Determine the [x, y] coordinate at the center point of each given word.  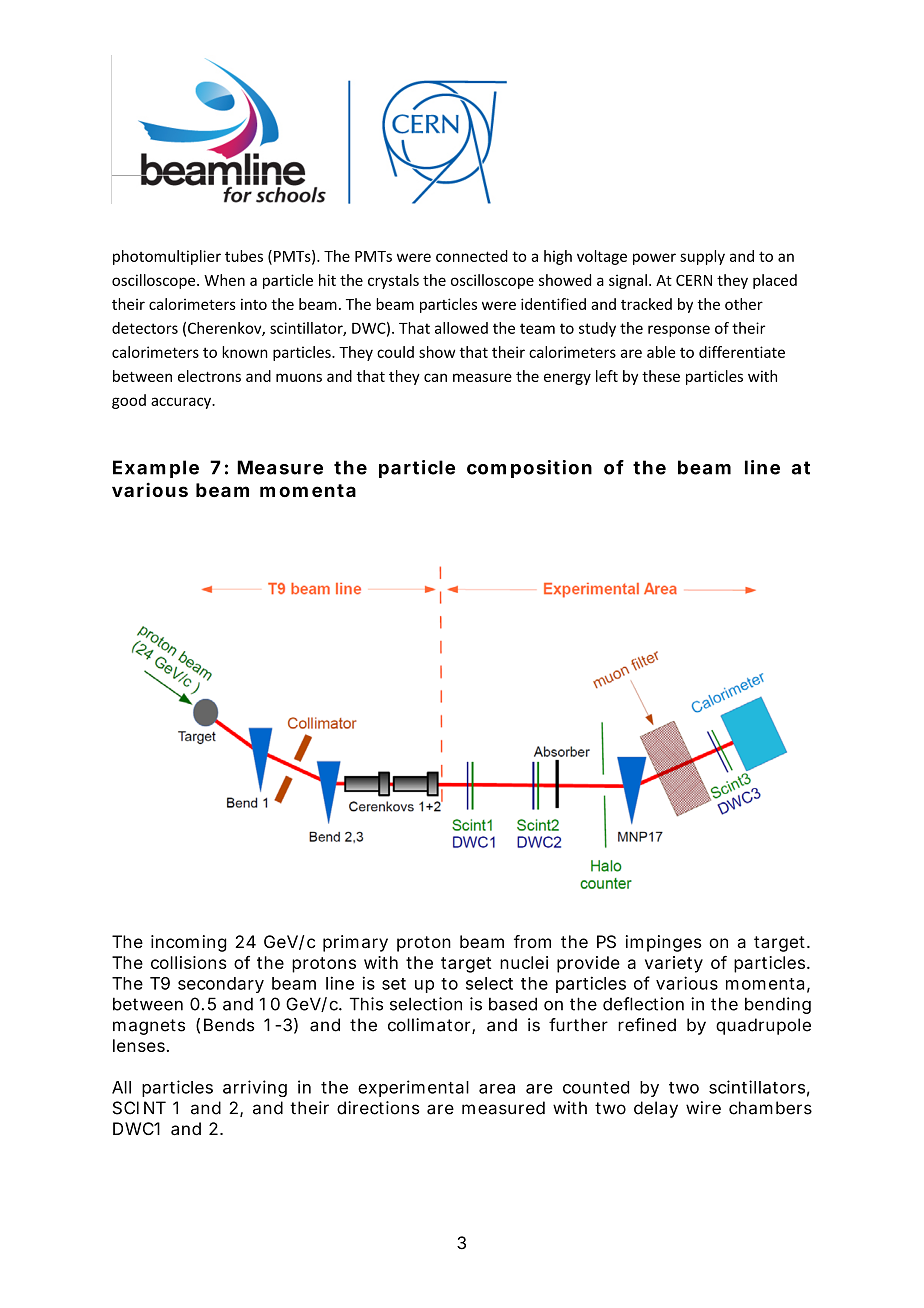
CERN [694, 280]
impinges [664, 943]
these [661, 376]
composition [529, 469]
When [224, 280]
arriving [255, 1088]
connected [472, 256]
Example [156, 469]
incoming [188, 943]
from [532, 941]
